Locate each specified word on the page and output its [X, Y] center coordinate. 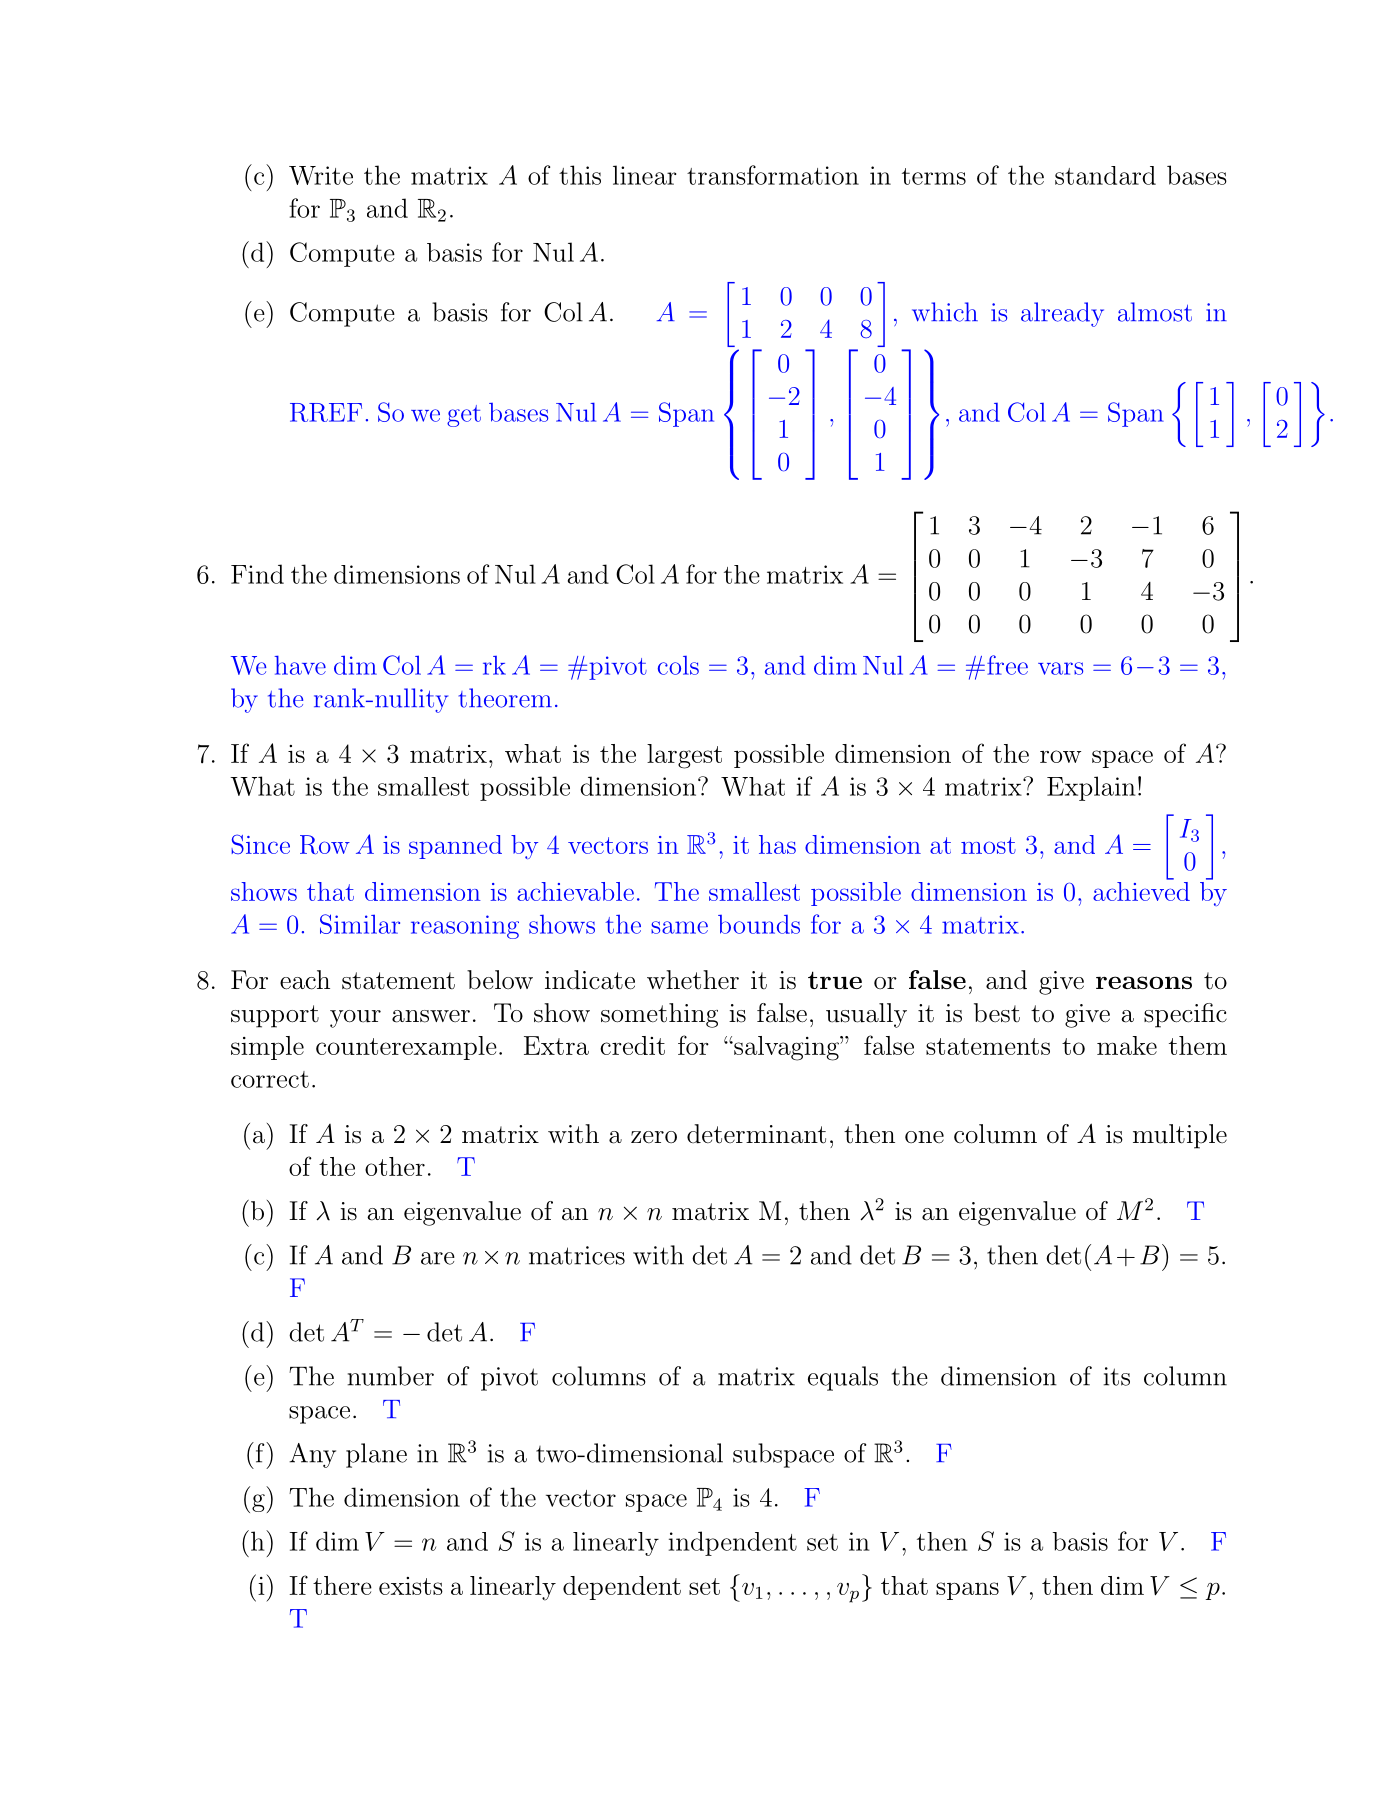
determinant [756, 1134]
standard [1105, 175]
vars [1060, 668]
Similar [360, 924]
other [395, 1166]
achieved [1141, 890]
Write [321, 175]
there [342, 1585]
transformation [773, 175]
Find [257, 574]
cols [678, 665]
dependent [622, 1588]
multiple [1180, 1136]
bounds [759, 924]
